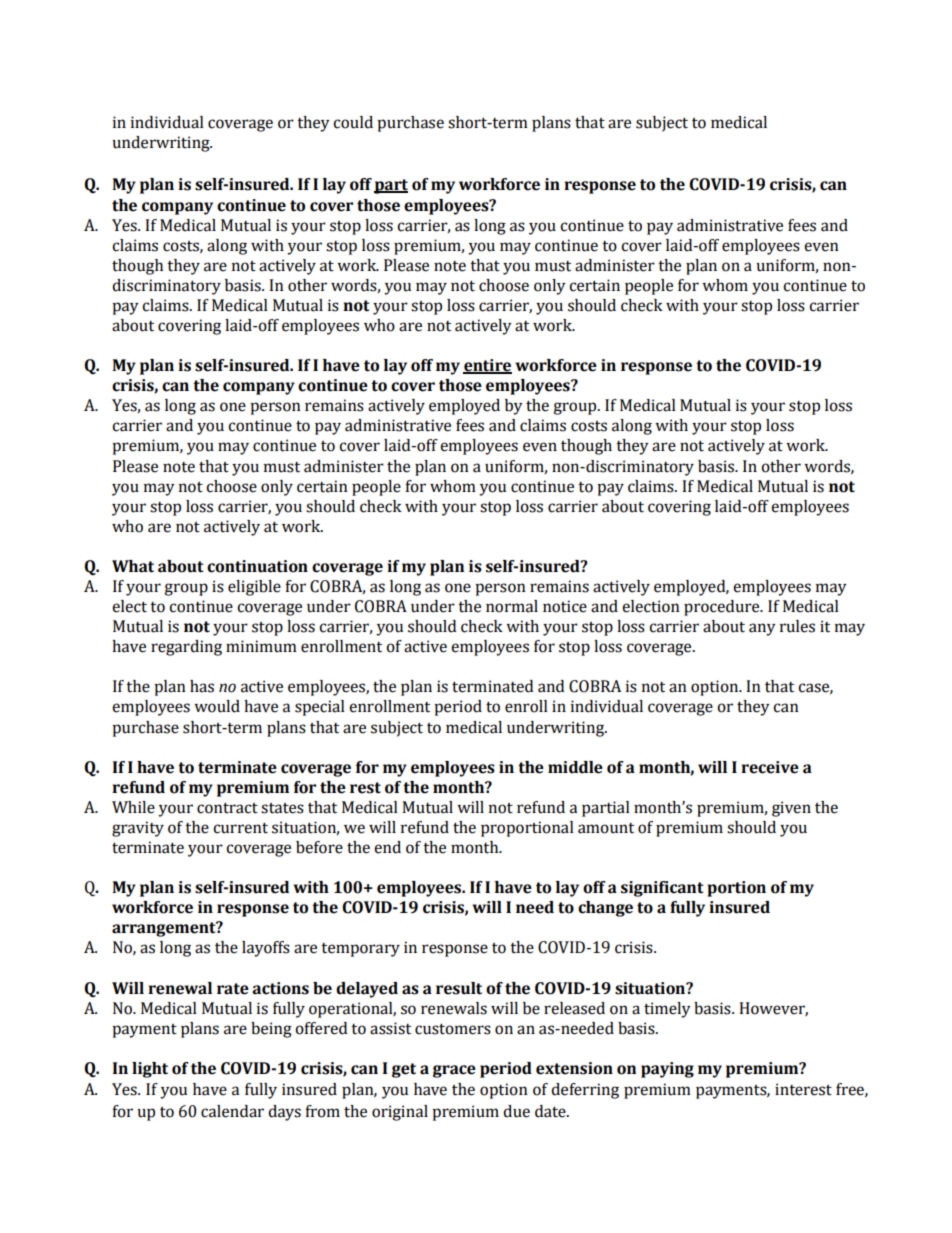 The image size is (952, 1233). Describe the element at coordinates (186, 648) in the page. I see `regarding` at that location.
